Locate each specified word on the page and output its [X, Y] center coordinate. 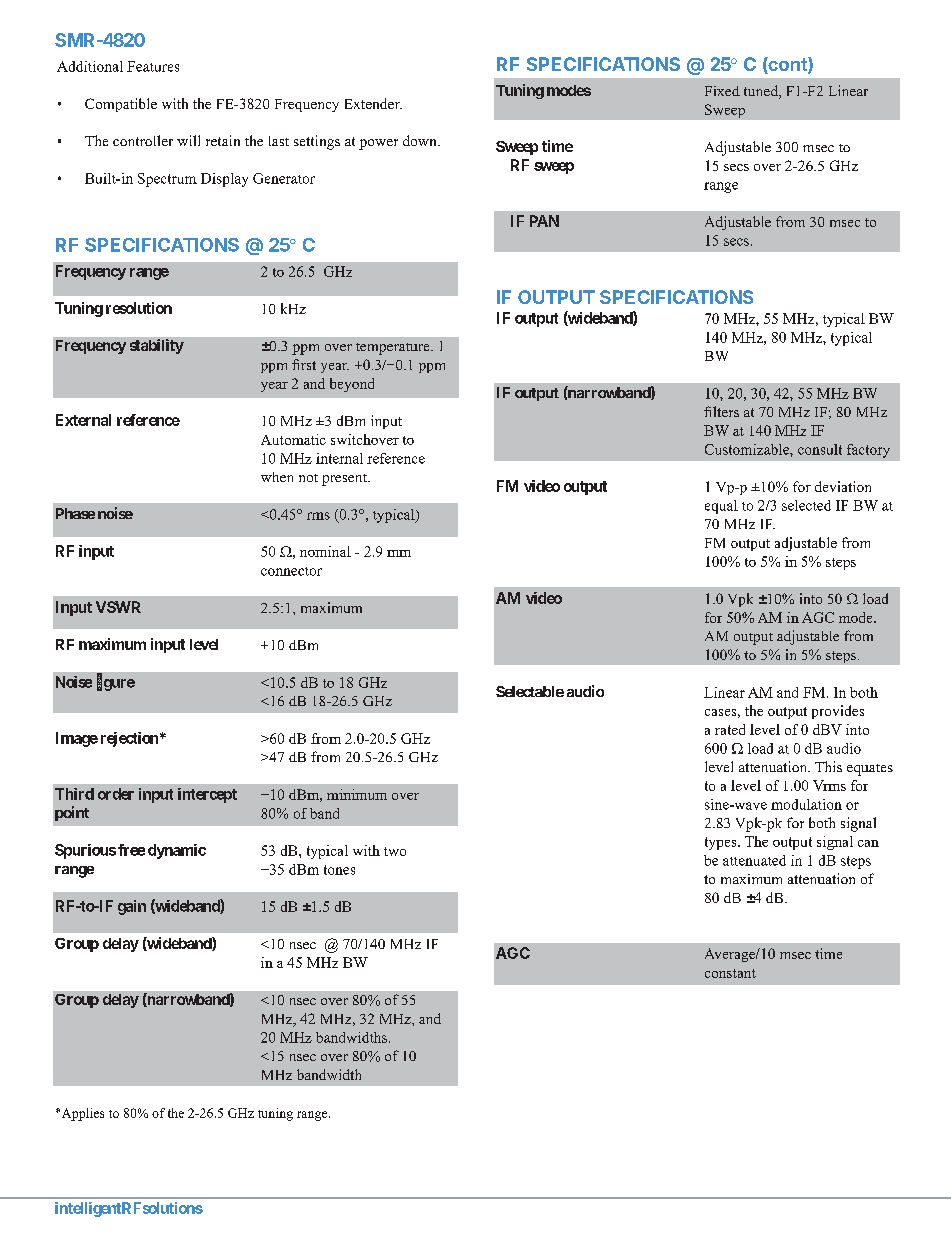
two [395, 851]
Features [153, 66]
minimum [357, 794]
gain [132, 907]
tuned [762, 92]
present [345, 480]
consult [820, 449]
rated [730, 729]
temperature [394, 349]
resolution [139, 308]
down [421, 140]
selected [806, 505]
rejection [129, 739]
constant [730, 973]
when [277, 477]
